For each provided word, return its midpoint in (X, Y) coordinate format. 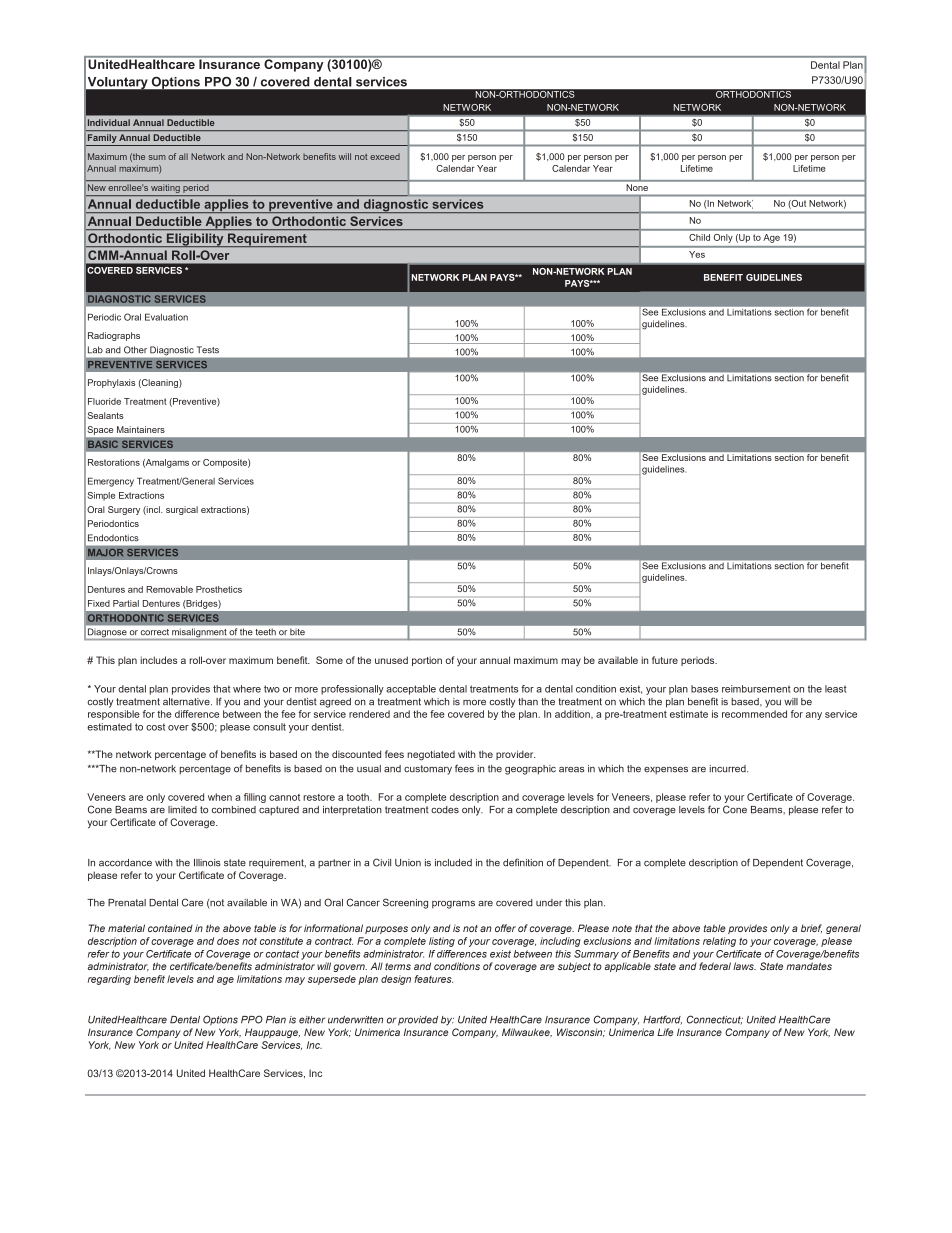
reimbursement (756, 689)
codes (445, 810)
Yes (697, 254)
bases (704, 689)
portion (427, 661)
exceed (385, 156)
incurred (728, 769)
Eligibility (195, 240)
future (665, 660)
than (528, 702)
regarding (109, 980)
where (247, 689)
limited (182, 810)
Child (699, 237)
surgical (182, 510)
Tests (208, 350)
